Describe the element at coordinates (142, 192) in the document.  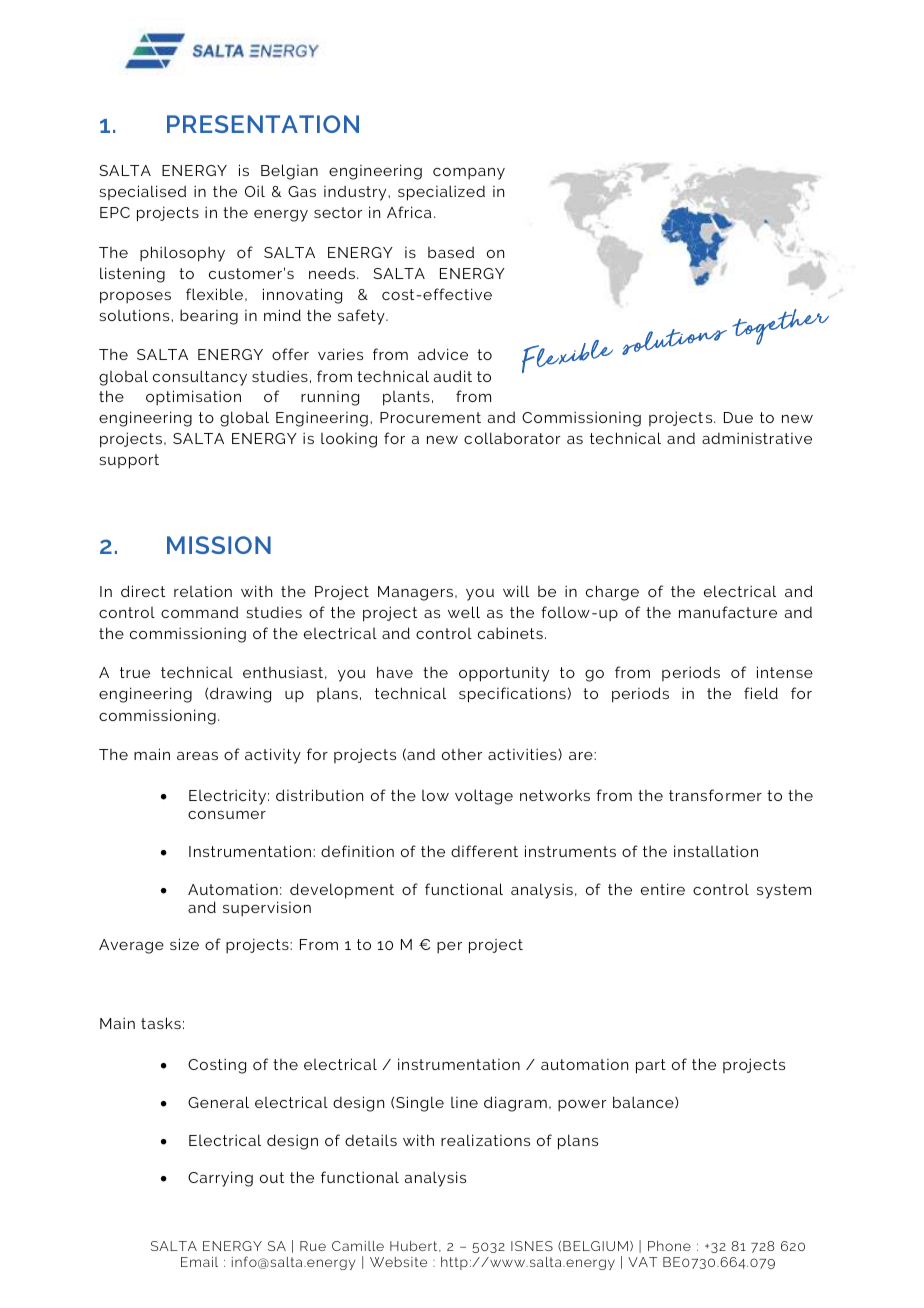
I see `specialised` at that location.
